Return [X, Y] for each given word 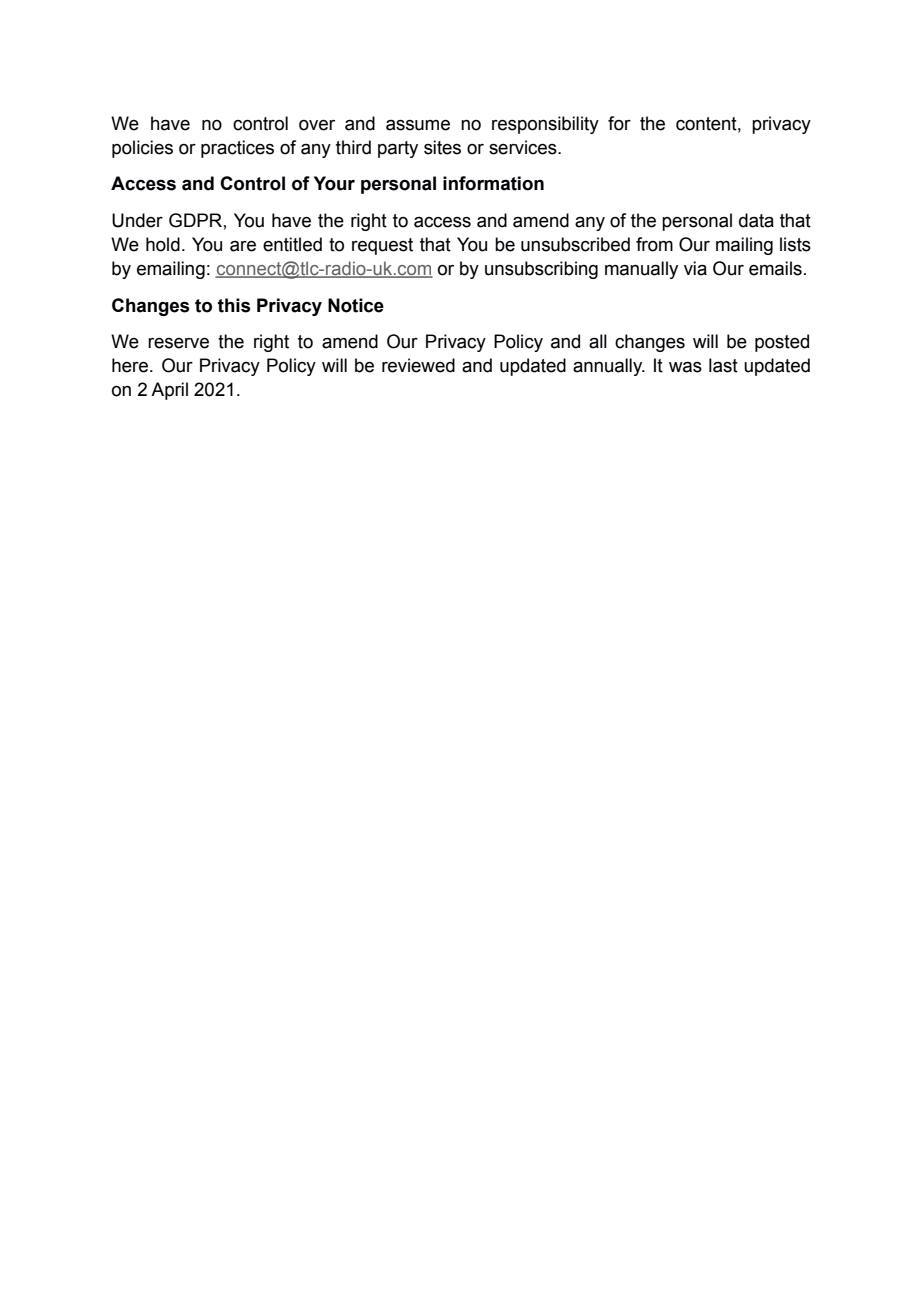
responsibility [545, 125]
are [243, 246]
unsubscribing [541, 270]
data [756, 220]
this [234, 305]
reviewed [418, 365]
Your [334, 183]
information [493, 183]
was [685, 367]
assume [418, 125]
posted [782, 343]
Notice [356, 305]
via [695, 268]
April [169, 391]
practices [237, 149]
